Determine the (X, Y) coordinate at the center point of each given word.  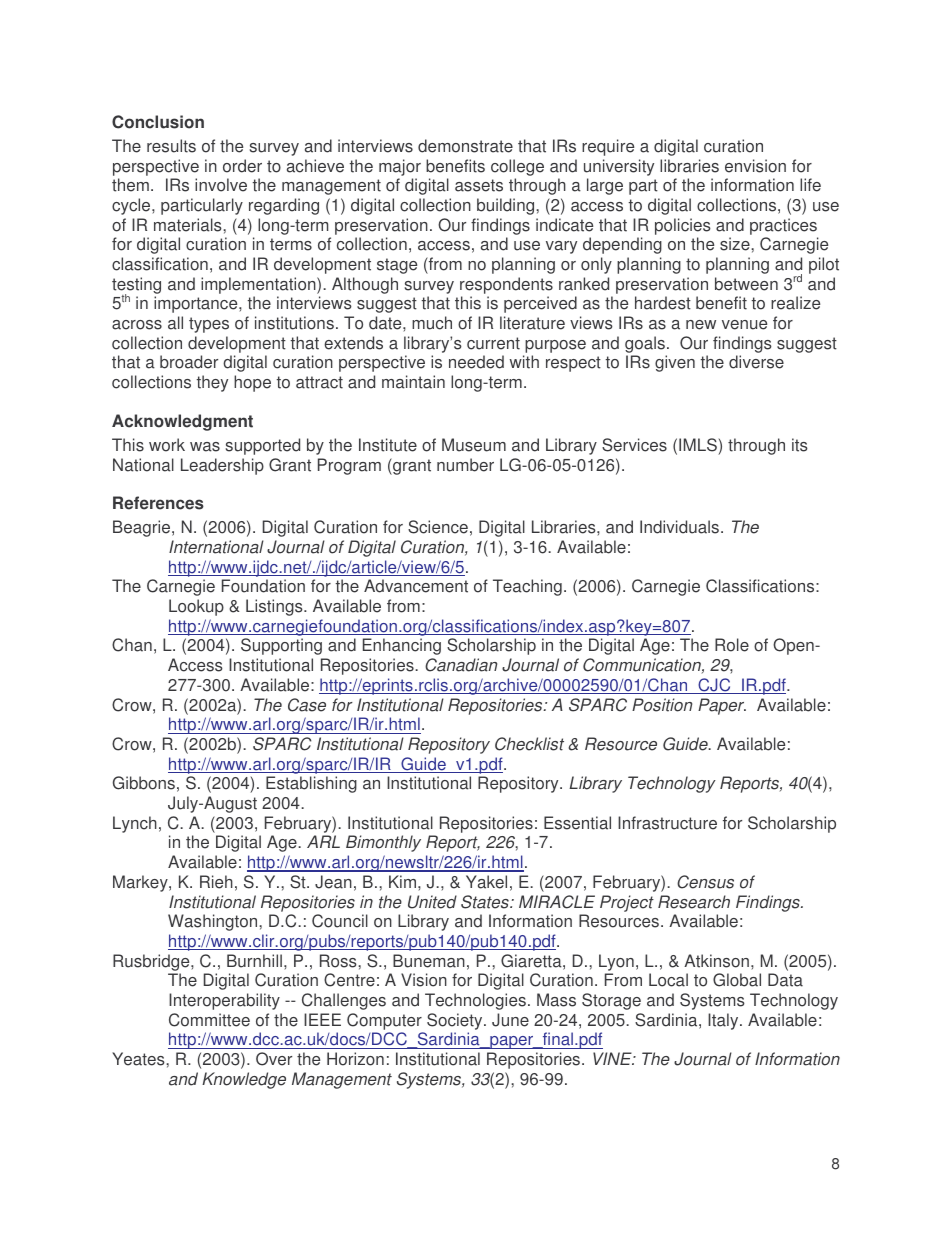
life (810, 185)
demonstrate (465, 146)
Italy (724, 1021)
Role (732, 645)
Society (456, 1021)
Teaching (527, 587)
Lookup (196, 607)
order (242, 166)
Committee (209, 1020)
